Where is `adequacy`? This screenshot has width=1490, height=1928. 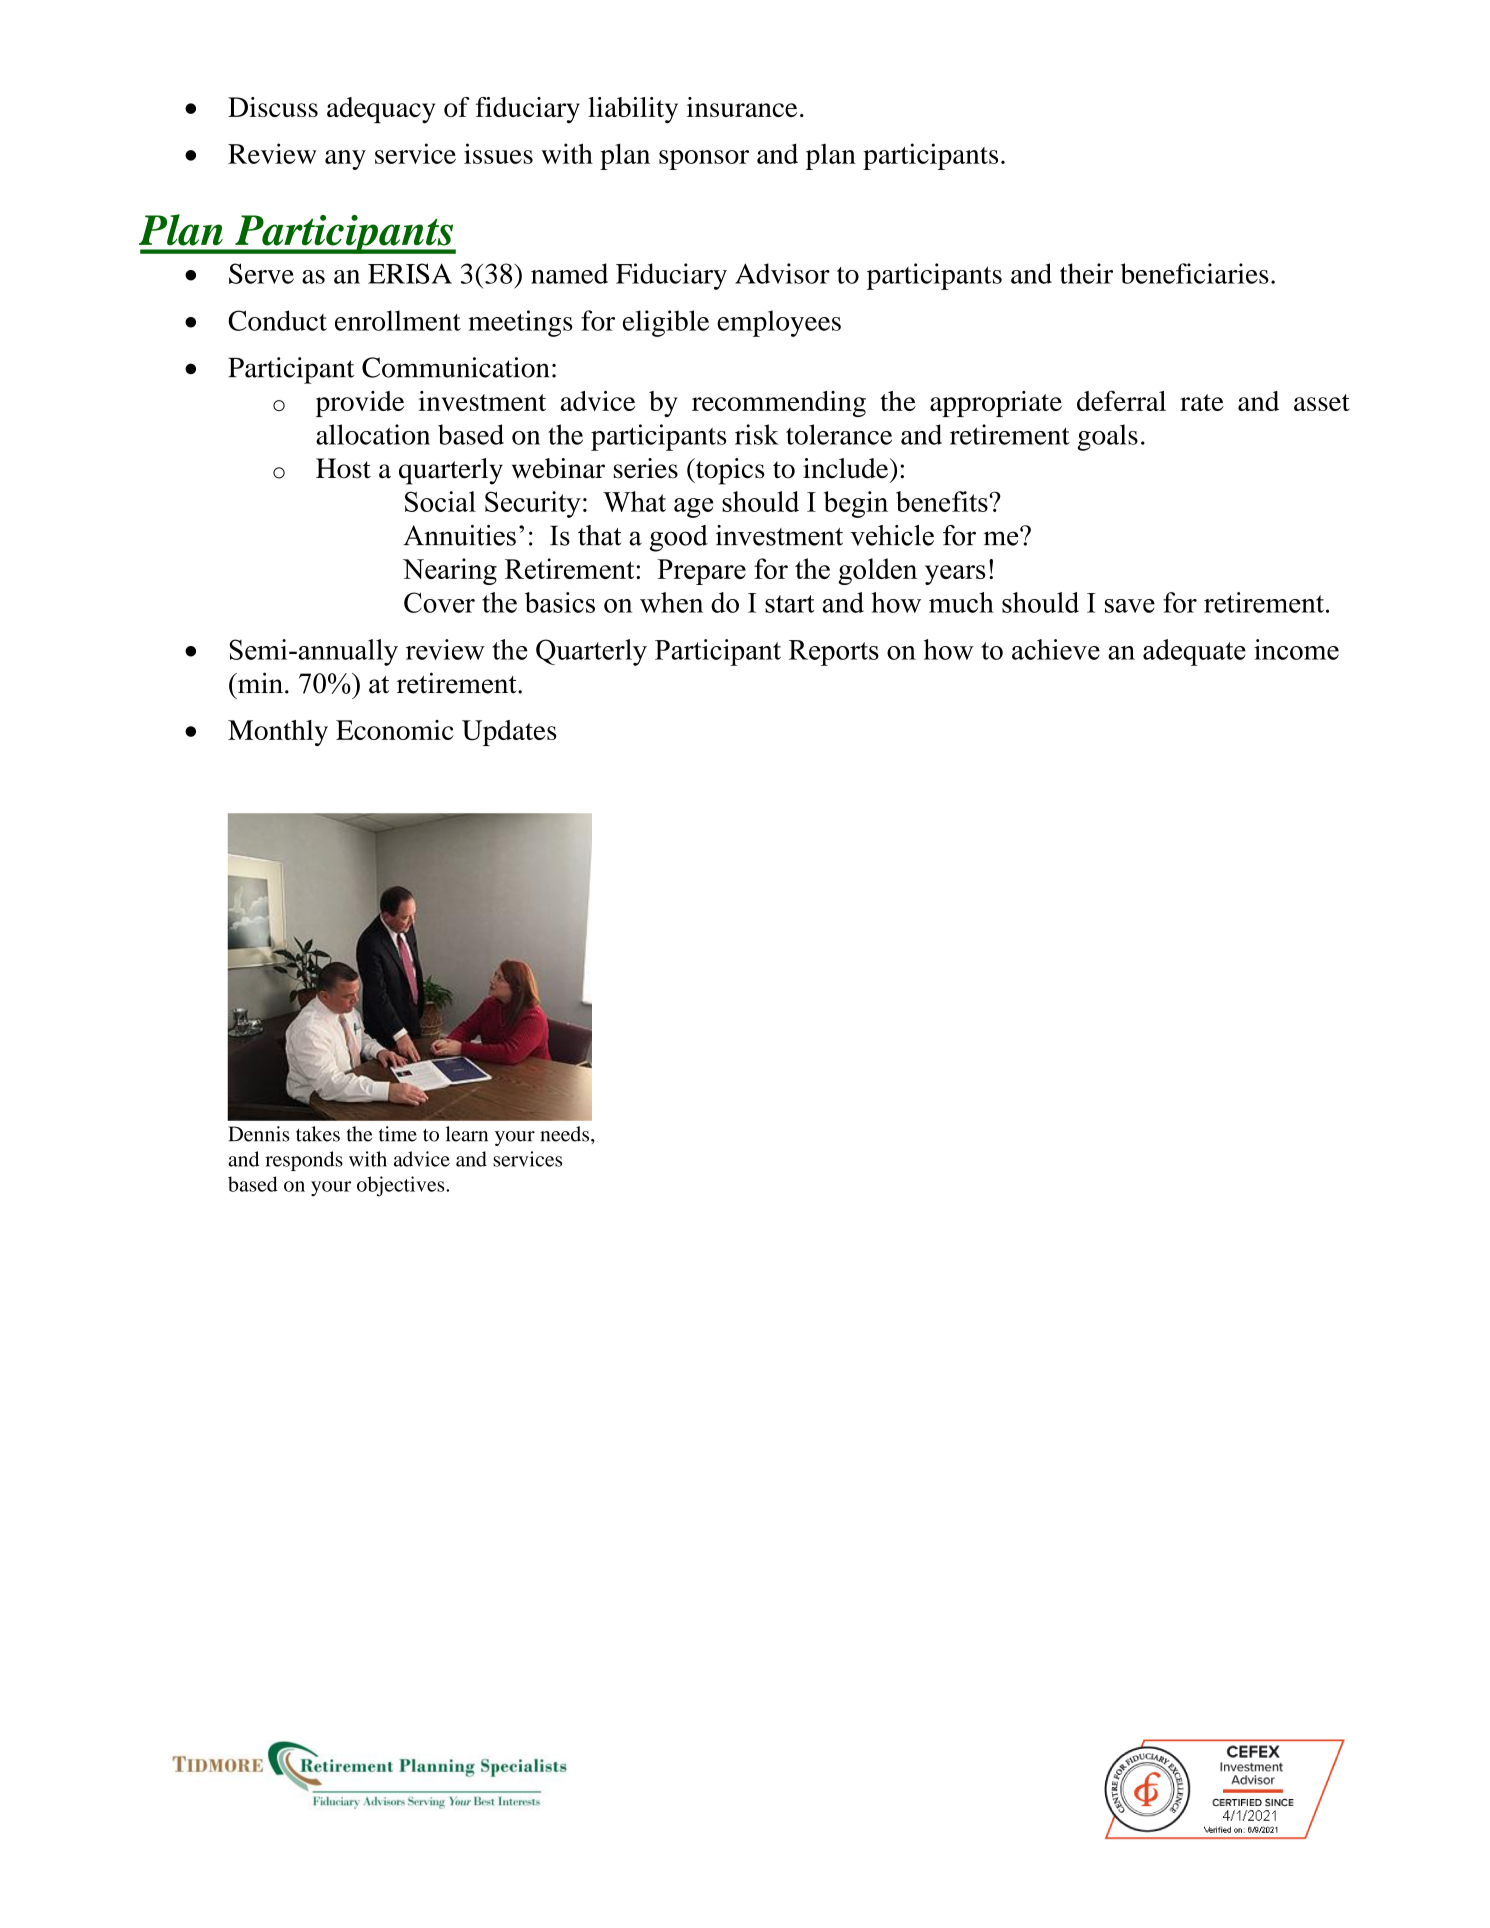 adequacy is located at coordinates (381, 110).
